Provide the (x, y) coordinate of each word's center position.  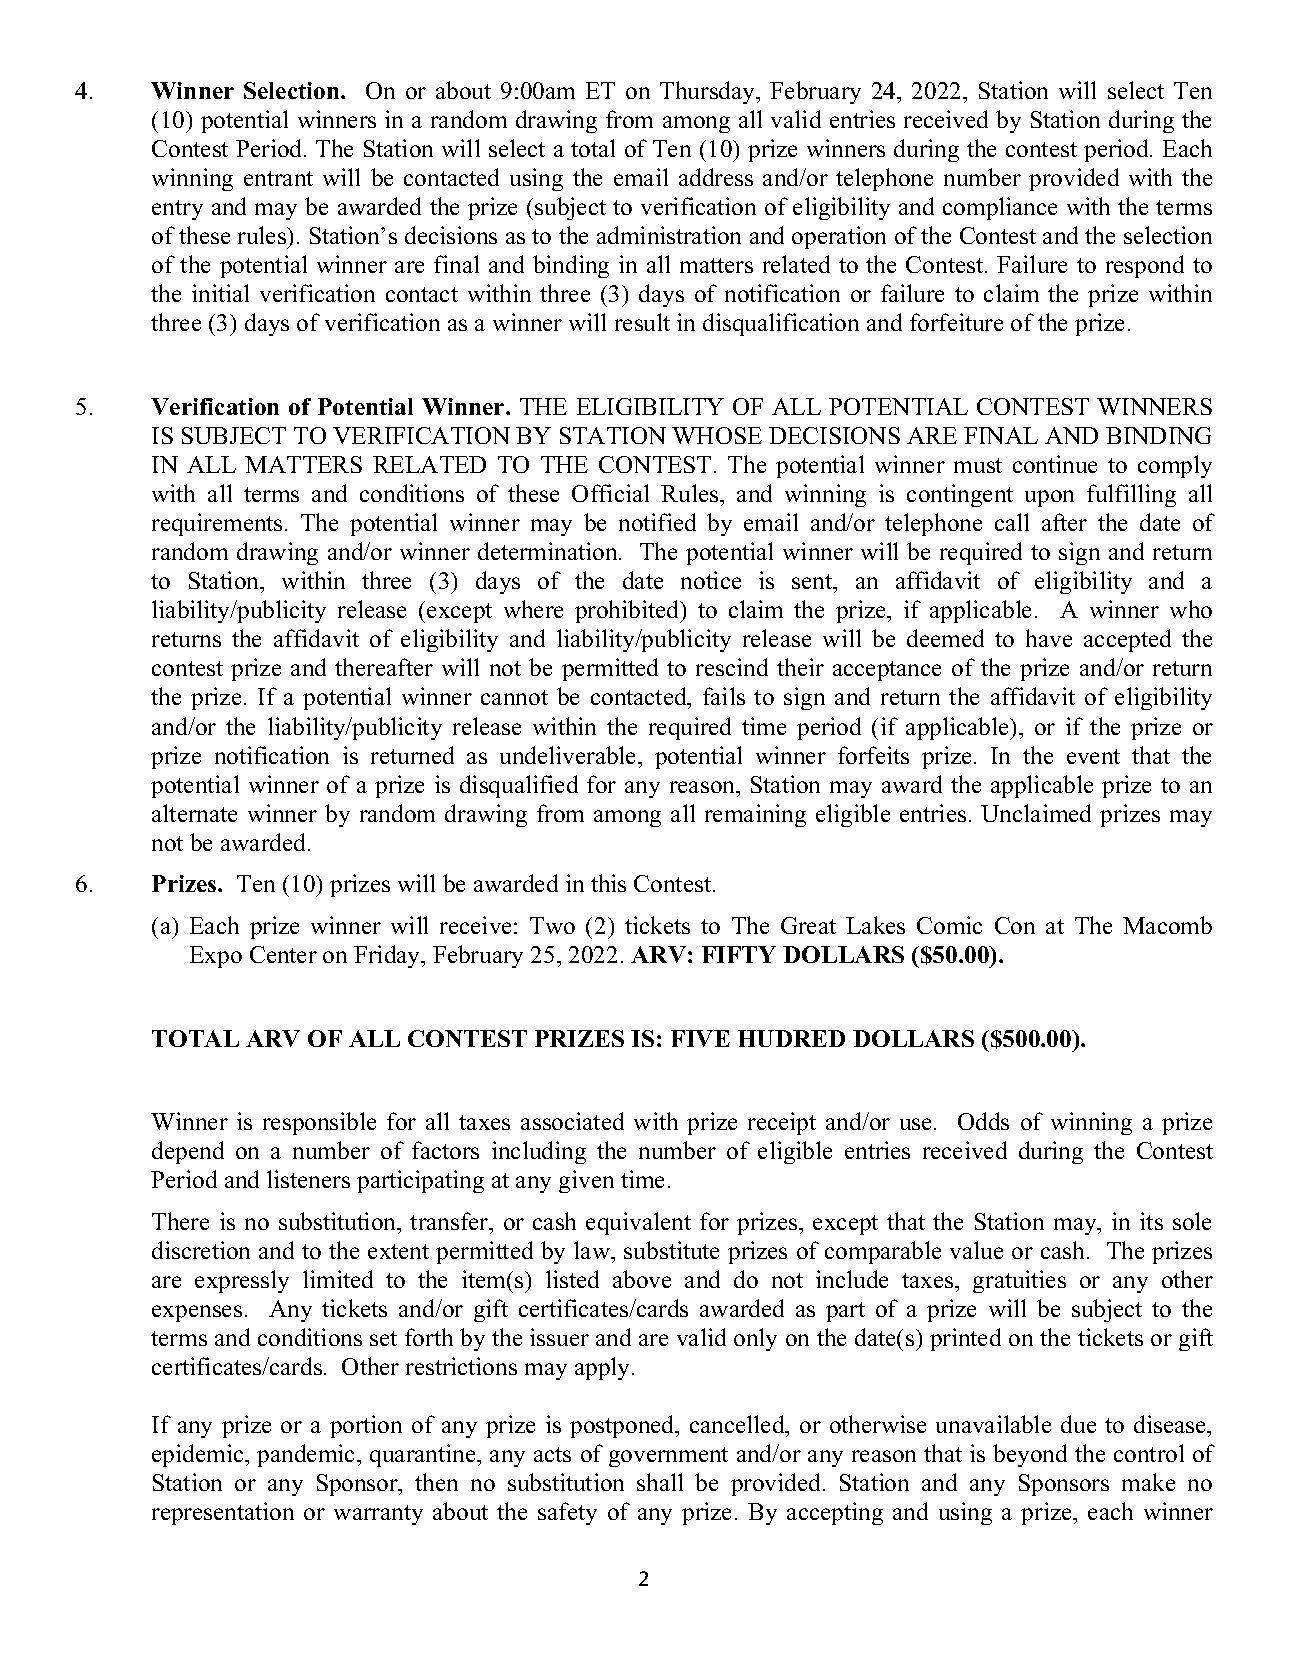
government (668, 1457)
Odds (983, 1121)
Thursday (709, 92)
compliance (1000, 208)
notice (711, 580)
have (1049, 638)
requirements (217, 524)
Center (283, 954)
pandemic (307, 1455)
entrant (278, 178)
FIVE (700, 1038)
